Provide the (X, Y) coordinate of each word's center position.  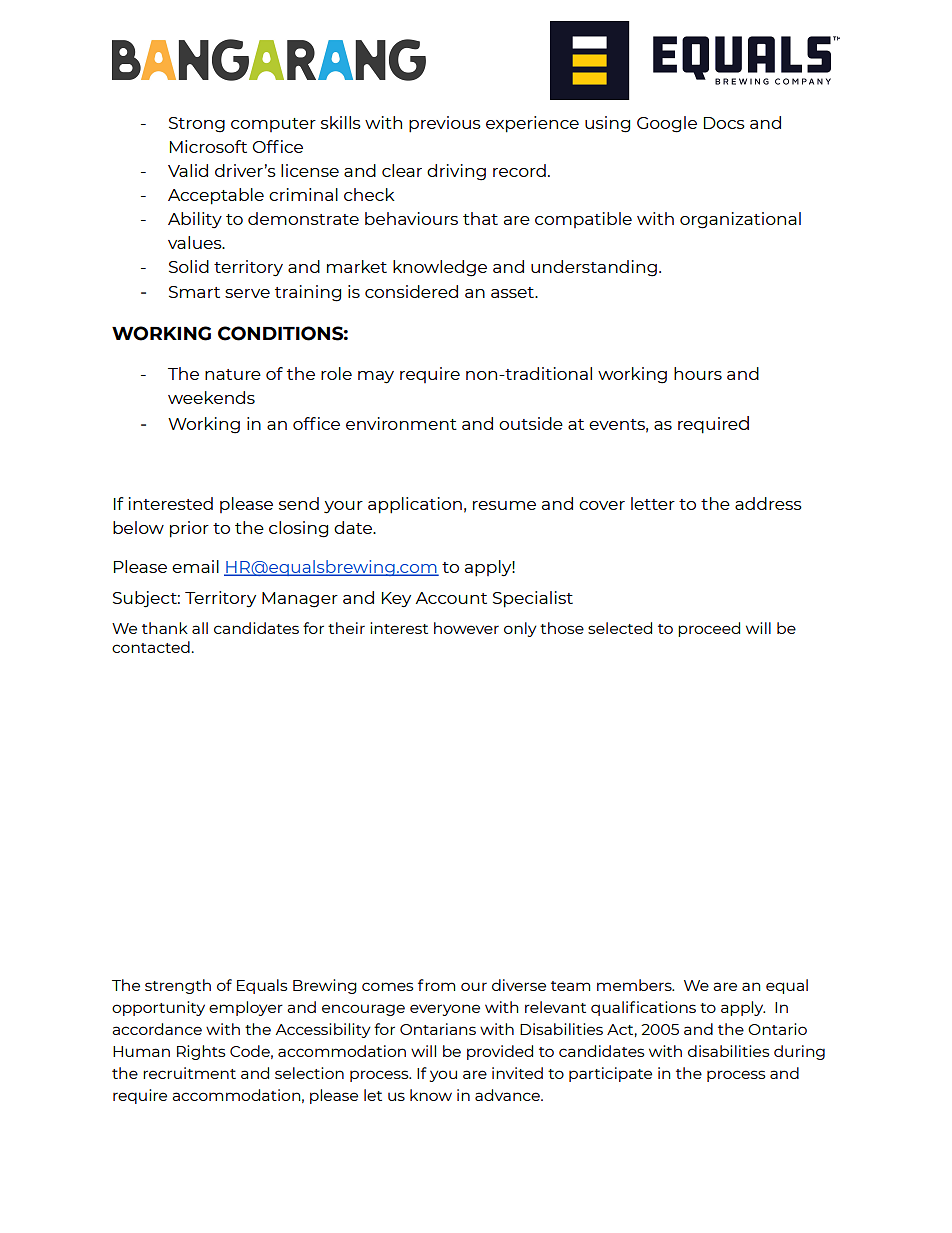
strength (178, 986)
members (635, 985)
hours (698, 373)
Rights (201, 1052)
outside (531, 423)
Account (451, 598)
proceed (709, 629)
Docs (724, 123)
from (436, 985)
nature (233, 374)
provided (500, 1052)
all (200, 628)
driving (456, 172)
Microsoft (208, 146)
